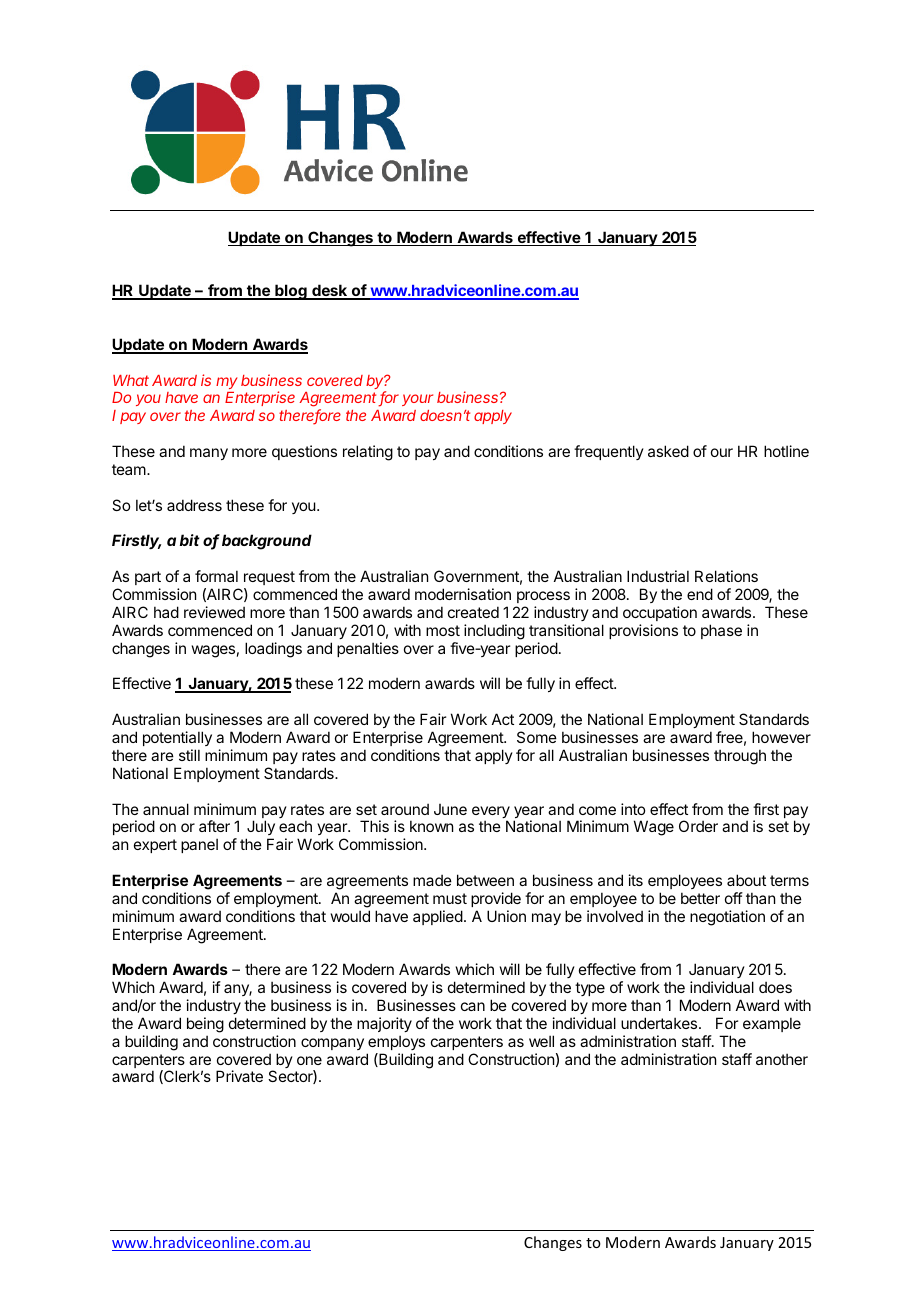  I want to click on address, so click(194, 505).
